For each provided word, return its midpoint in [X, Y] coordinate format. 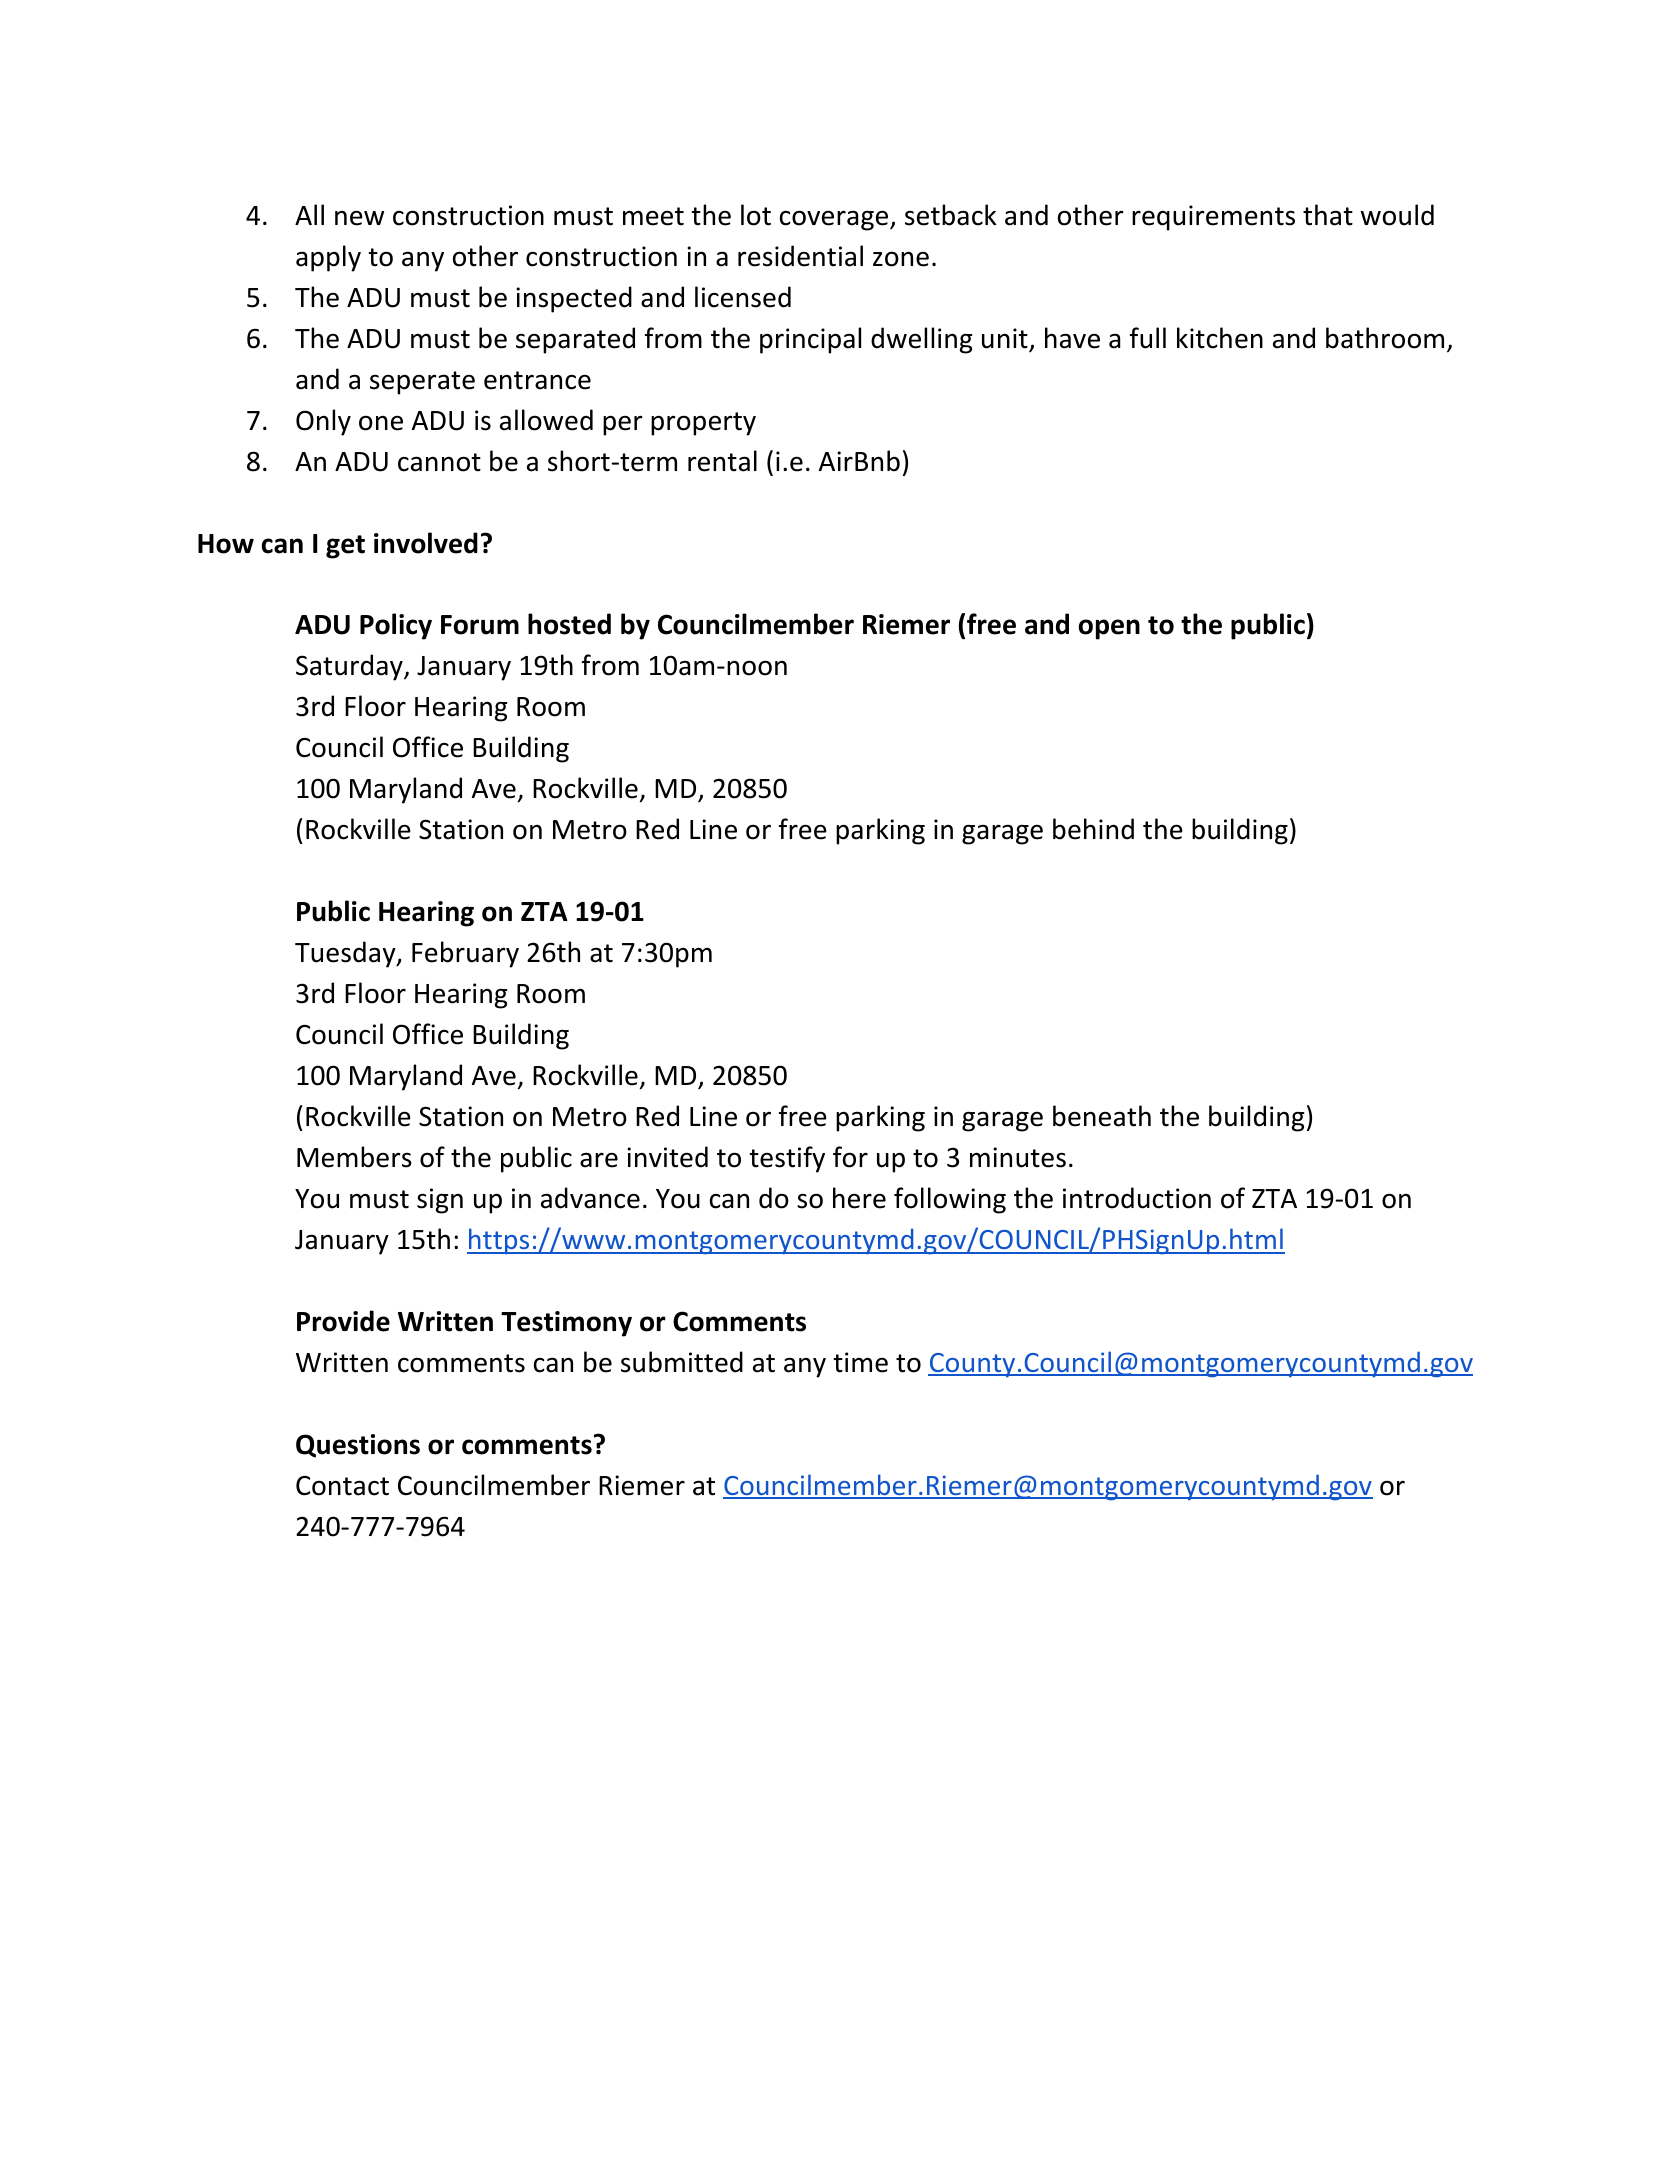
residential [800, 256]
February [465, 954]
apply [328, 258]
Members [354, 1157]
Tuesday [346, 954]
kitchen [1220, 338]
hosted [569, 624]
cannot [439, 462]
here [859, 1198]
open [1109, 629]
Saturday [350, 667]
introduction [1137, 1198]
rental [722, 461]
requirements [1213, 218]
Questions [358, 1446]
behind [1093, 829]
